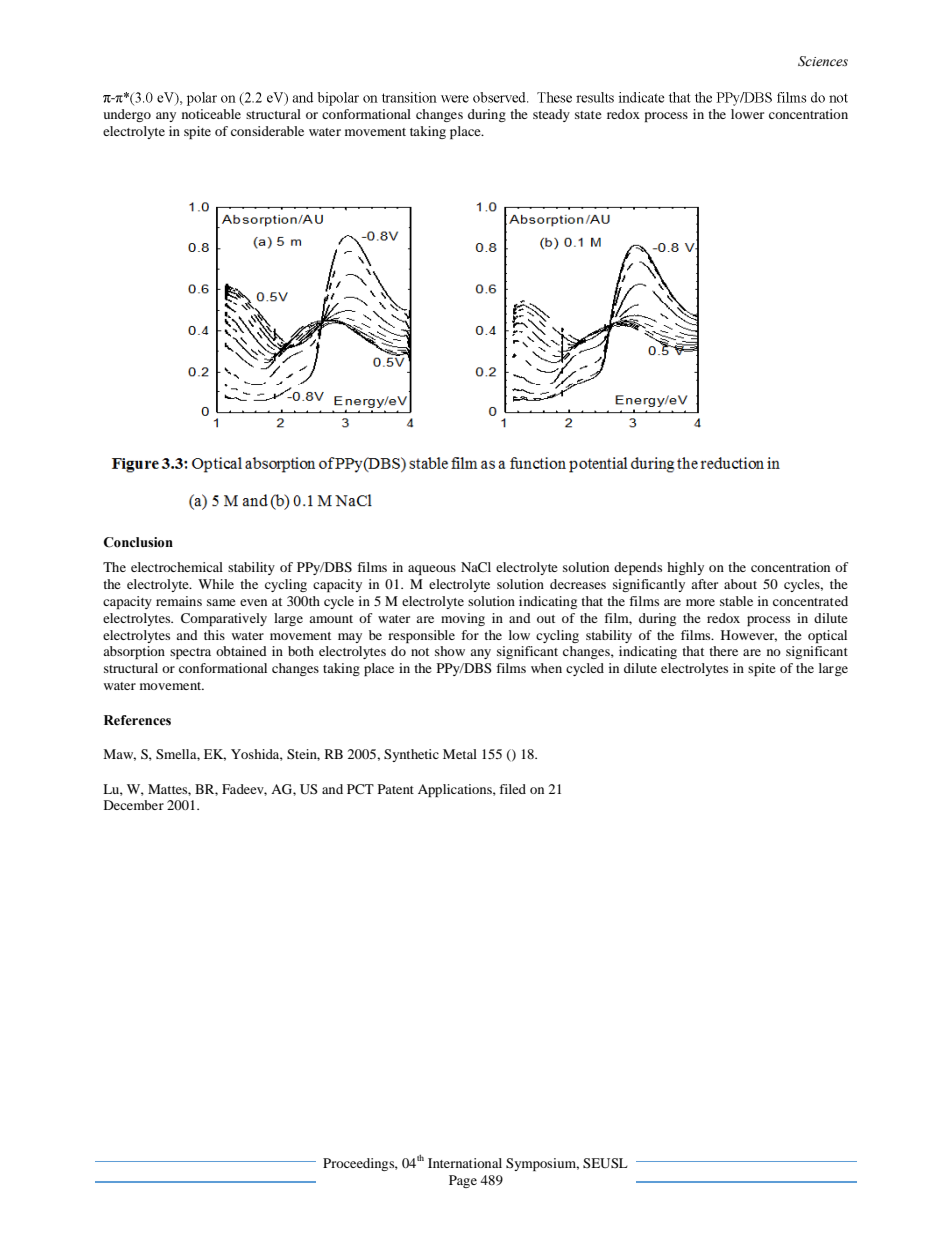 Image resolution: width=952 pixels, height=1233 pixels. I want to click on lower, so click(747, 114).
